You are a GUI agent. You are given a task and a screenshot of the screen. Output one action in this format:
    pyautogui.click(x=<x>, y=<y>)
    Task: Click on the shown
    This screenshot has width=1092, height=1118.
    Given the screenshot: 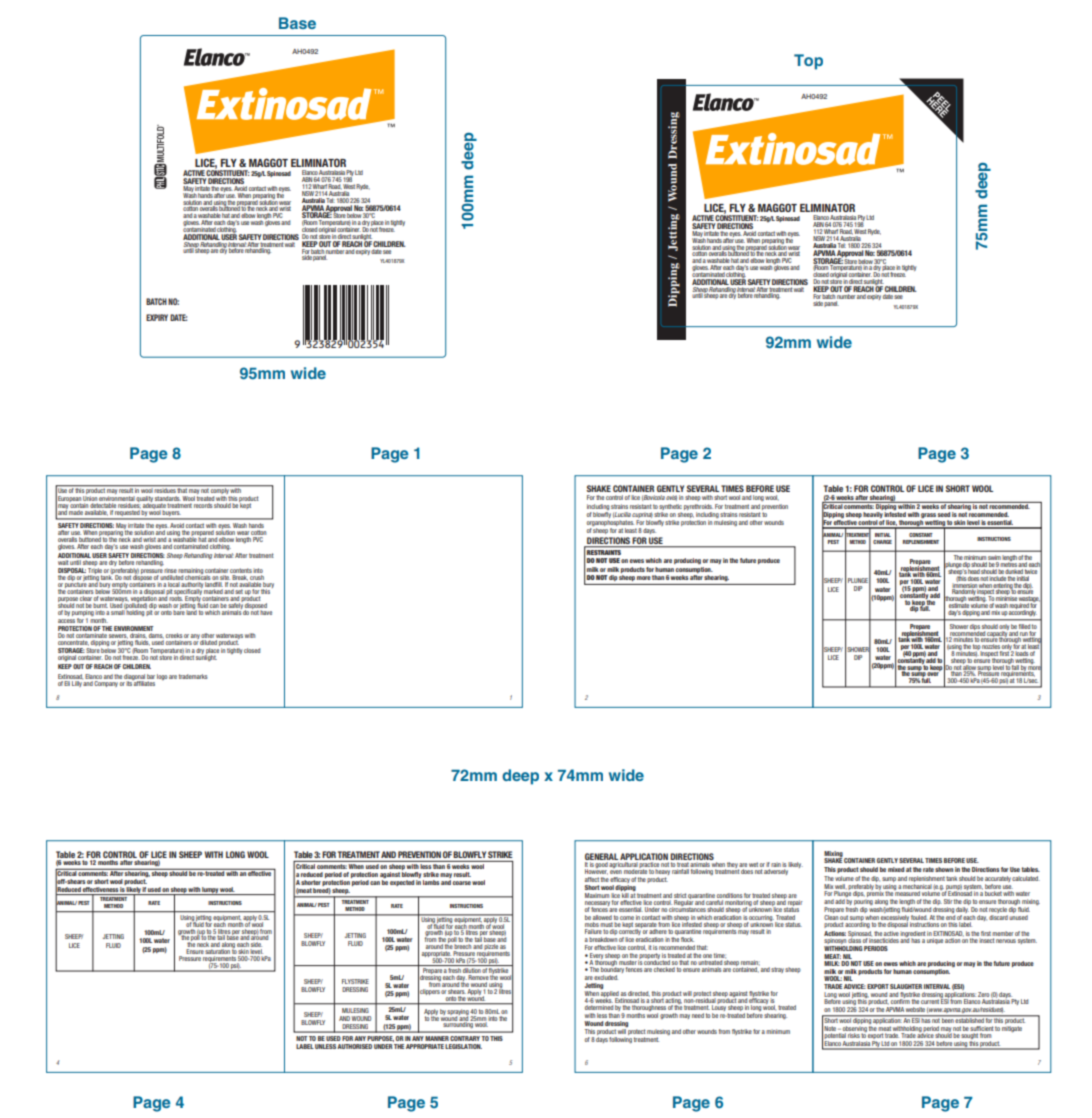 What is the action you would take?
    pyautogui.click(x=944, y=869)
